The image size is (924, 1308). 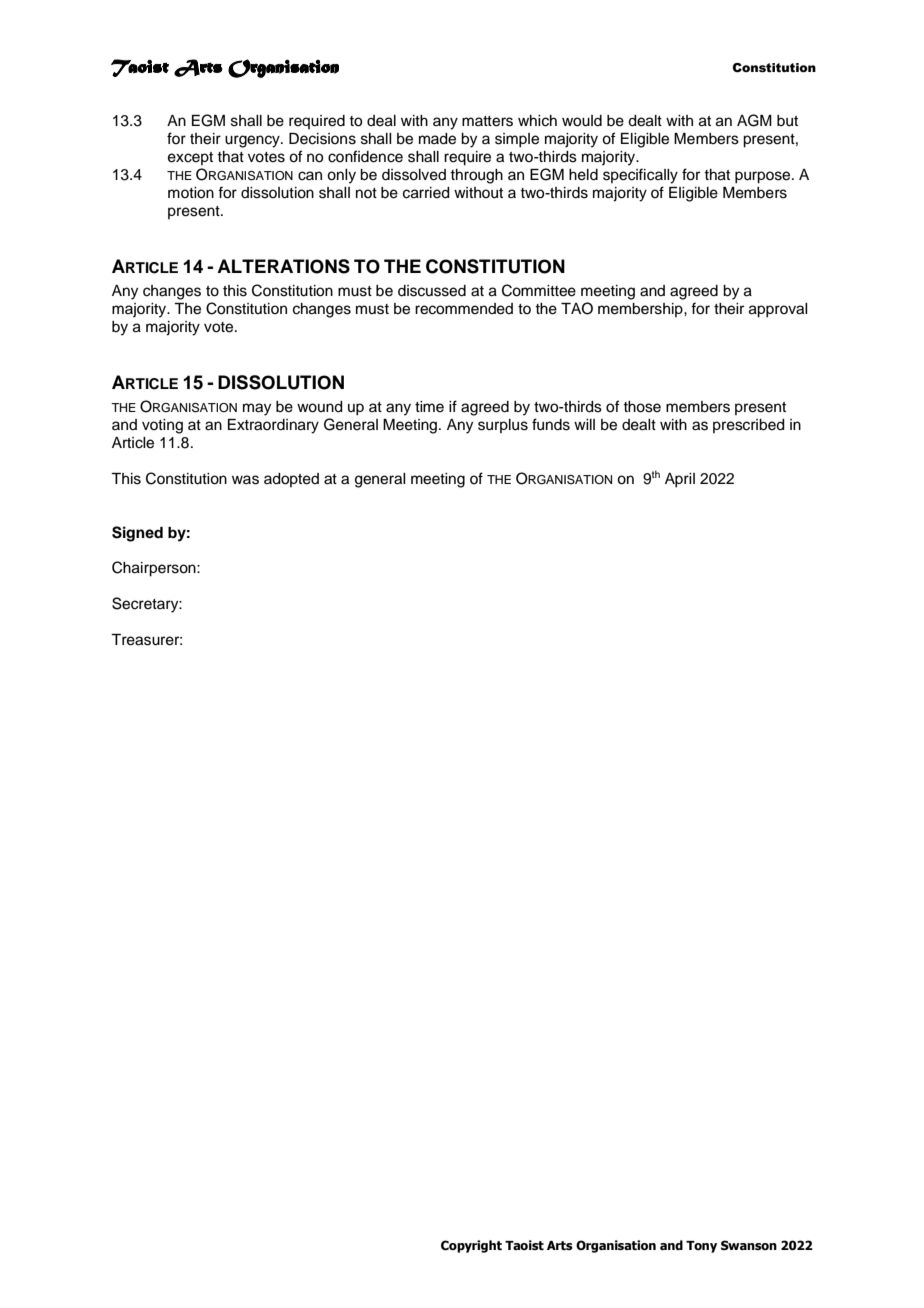 I want to click on through, so click(x=476, y=176).
